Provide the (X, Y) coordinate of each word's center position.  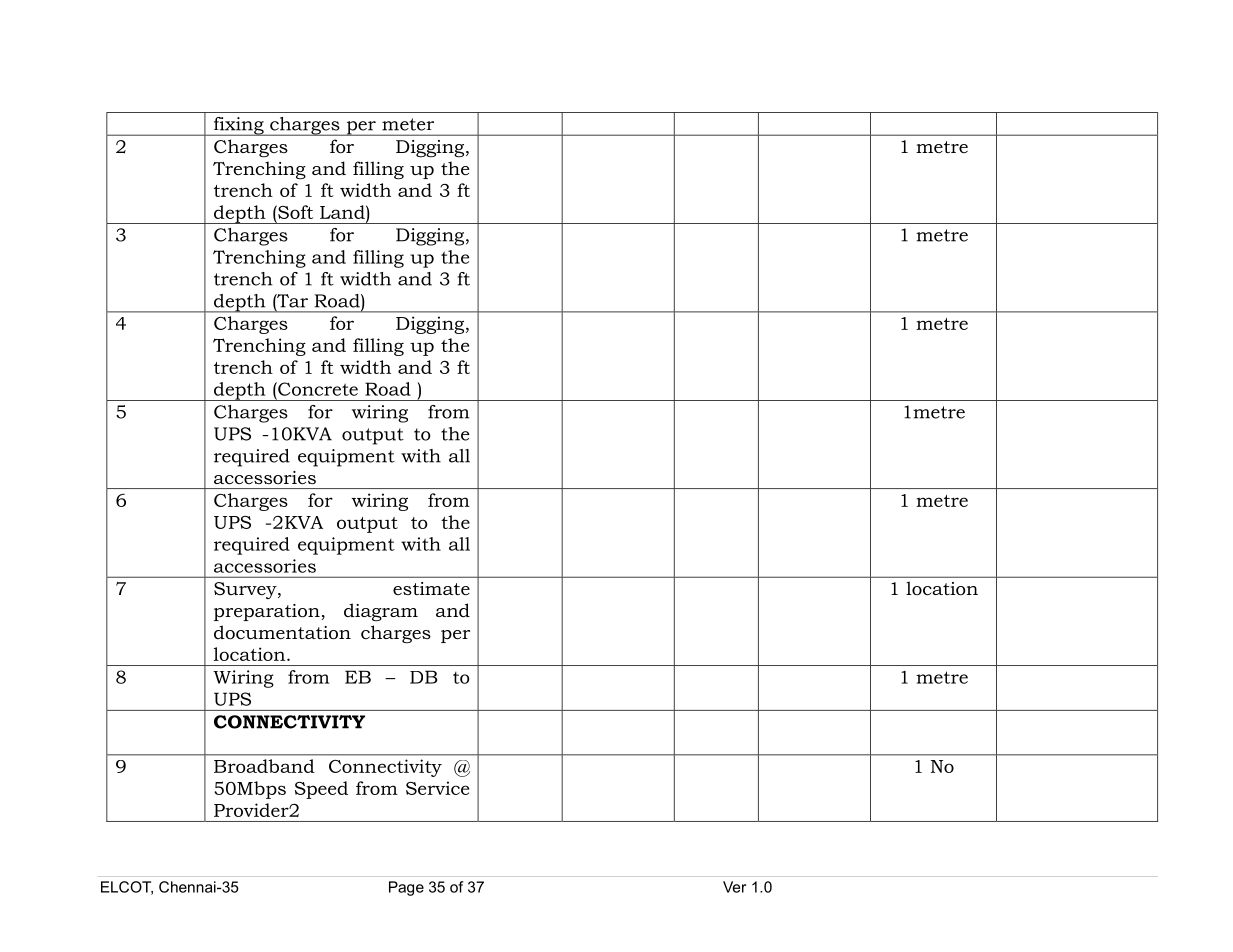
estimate (431, 588)
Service (437, 788)
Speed (321, 790)
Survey (246, 590)
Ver (734, 887)
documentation (282, 632)
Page (406, 888)
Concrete (317, 389)
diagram (381, 612)
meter (408, 124)
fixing (238, 126)
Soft (294, 212)
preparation (268, 612)
